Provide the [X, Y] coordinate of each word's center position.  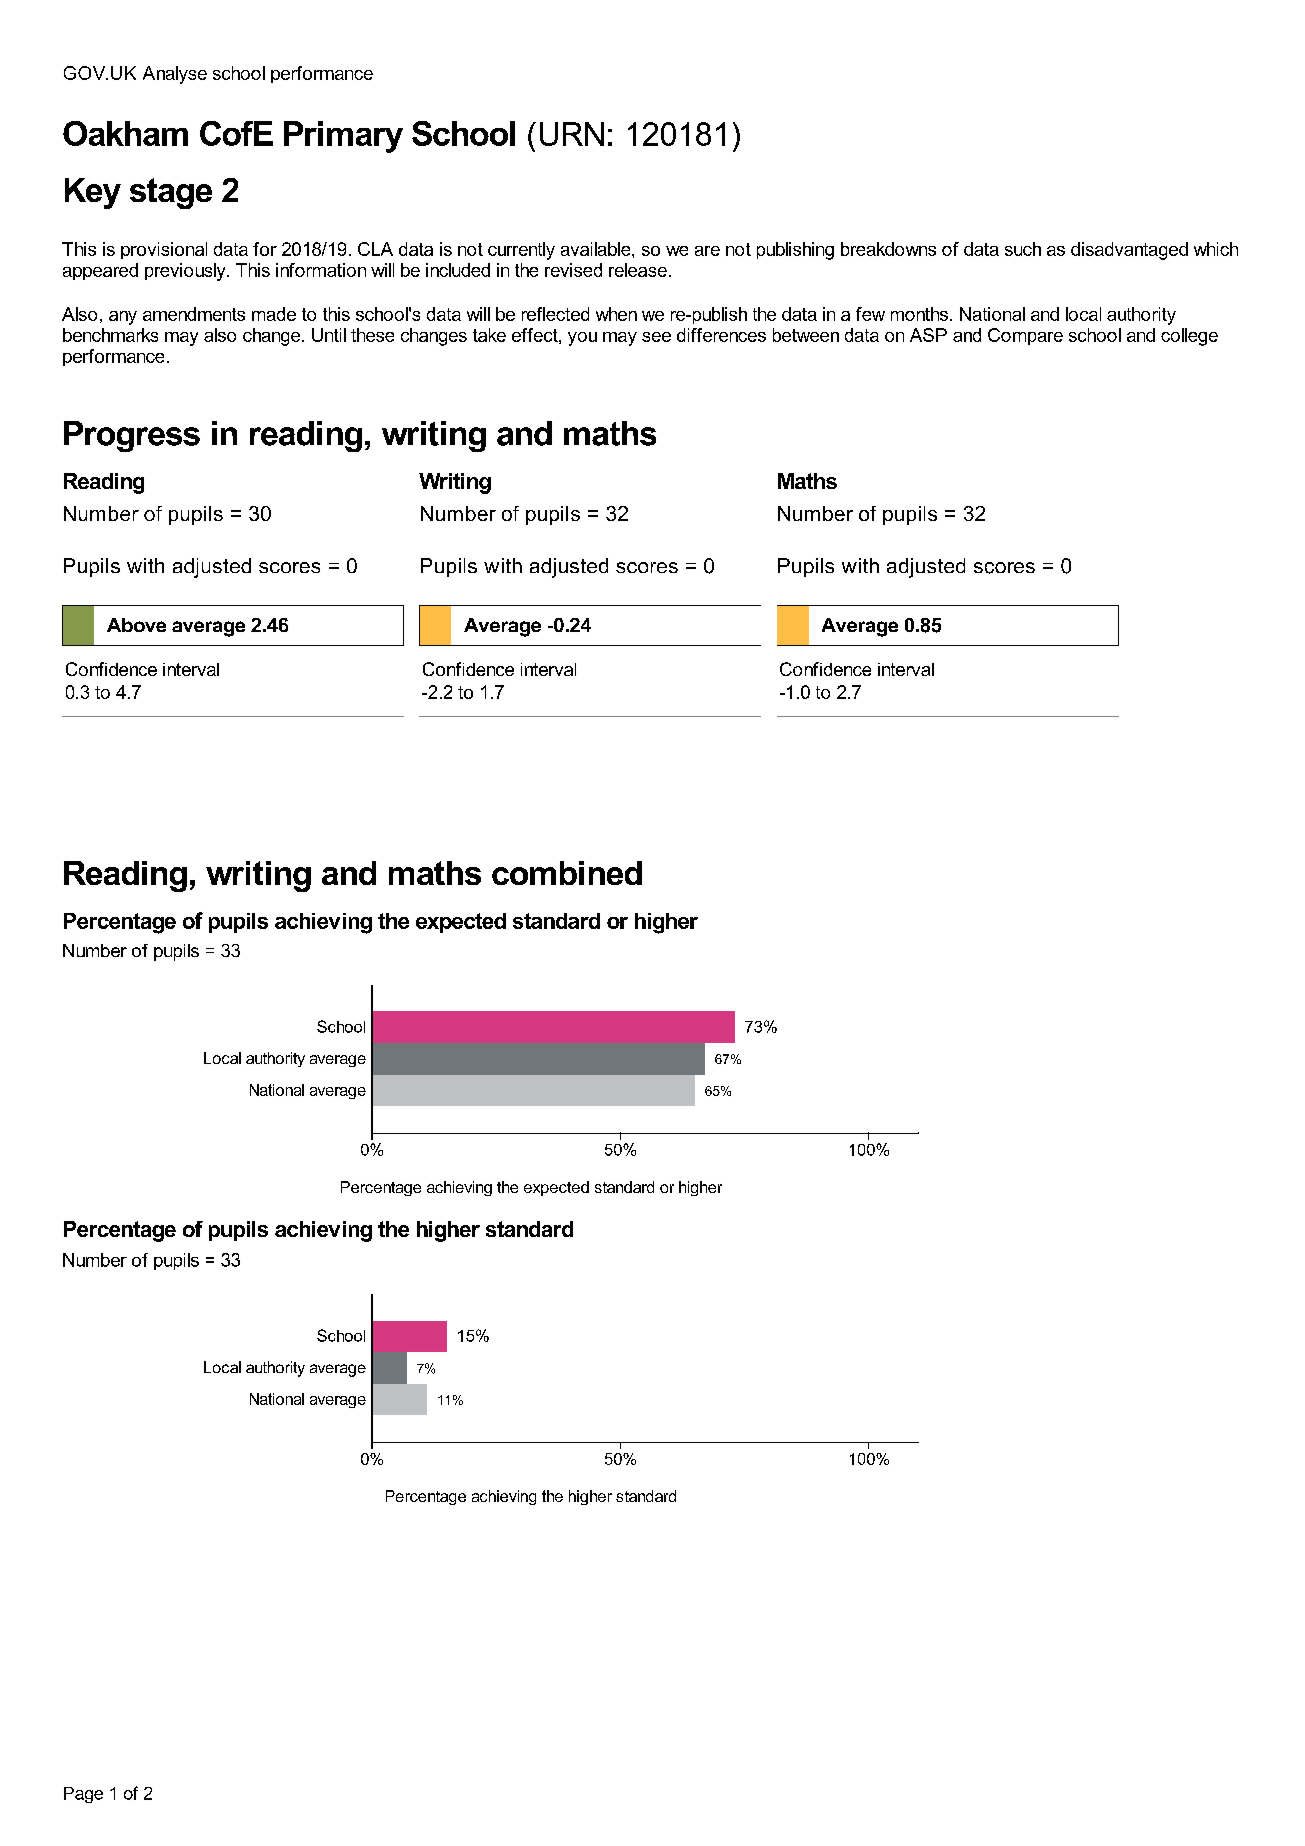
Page [83, 1795]
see [656, 337]
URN [572, 134]
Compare [1025, 336]
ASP [928, 335]
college [1189, 337]
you [582, 339]
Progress [132, 436]
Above [136, 625]
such [1023, 249]
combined [567, 873]
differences [721, 335]
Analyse [175, 75]
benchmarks [110, 335]
